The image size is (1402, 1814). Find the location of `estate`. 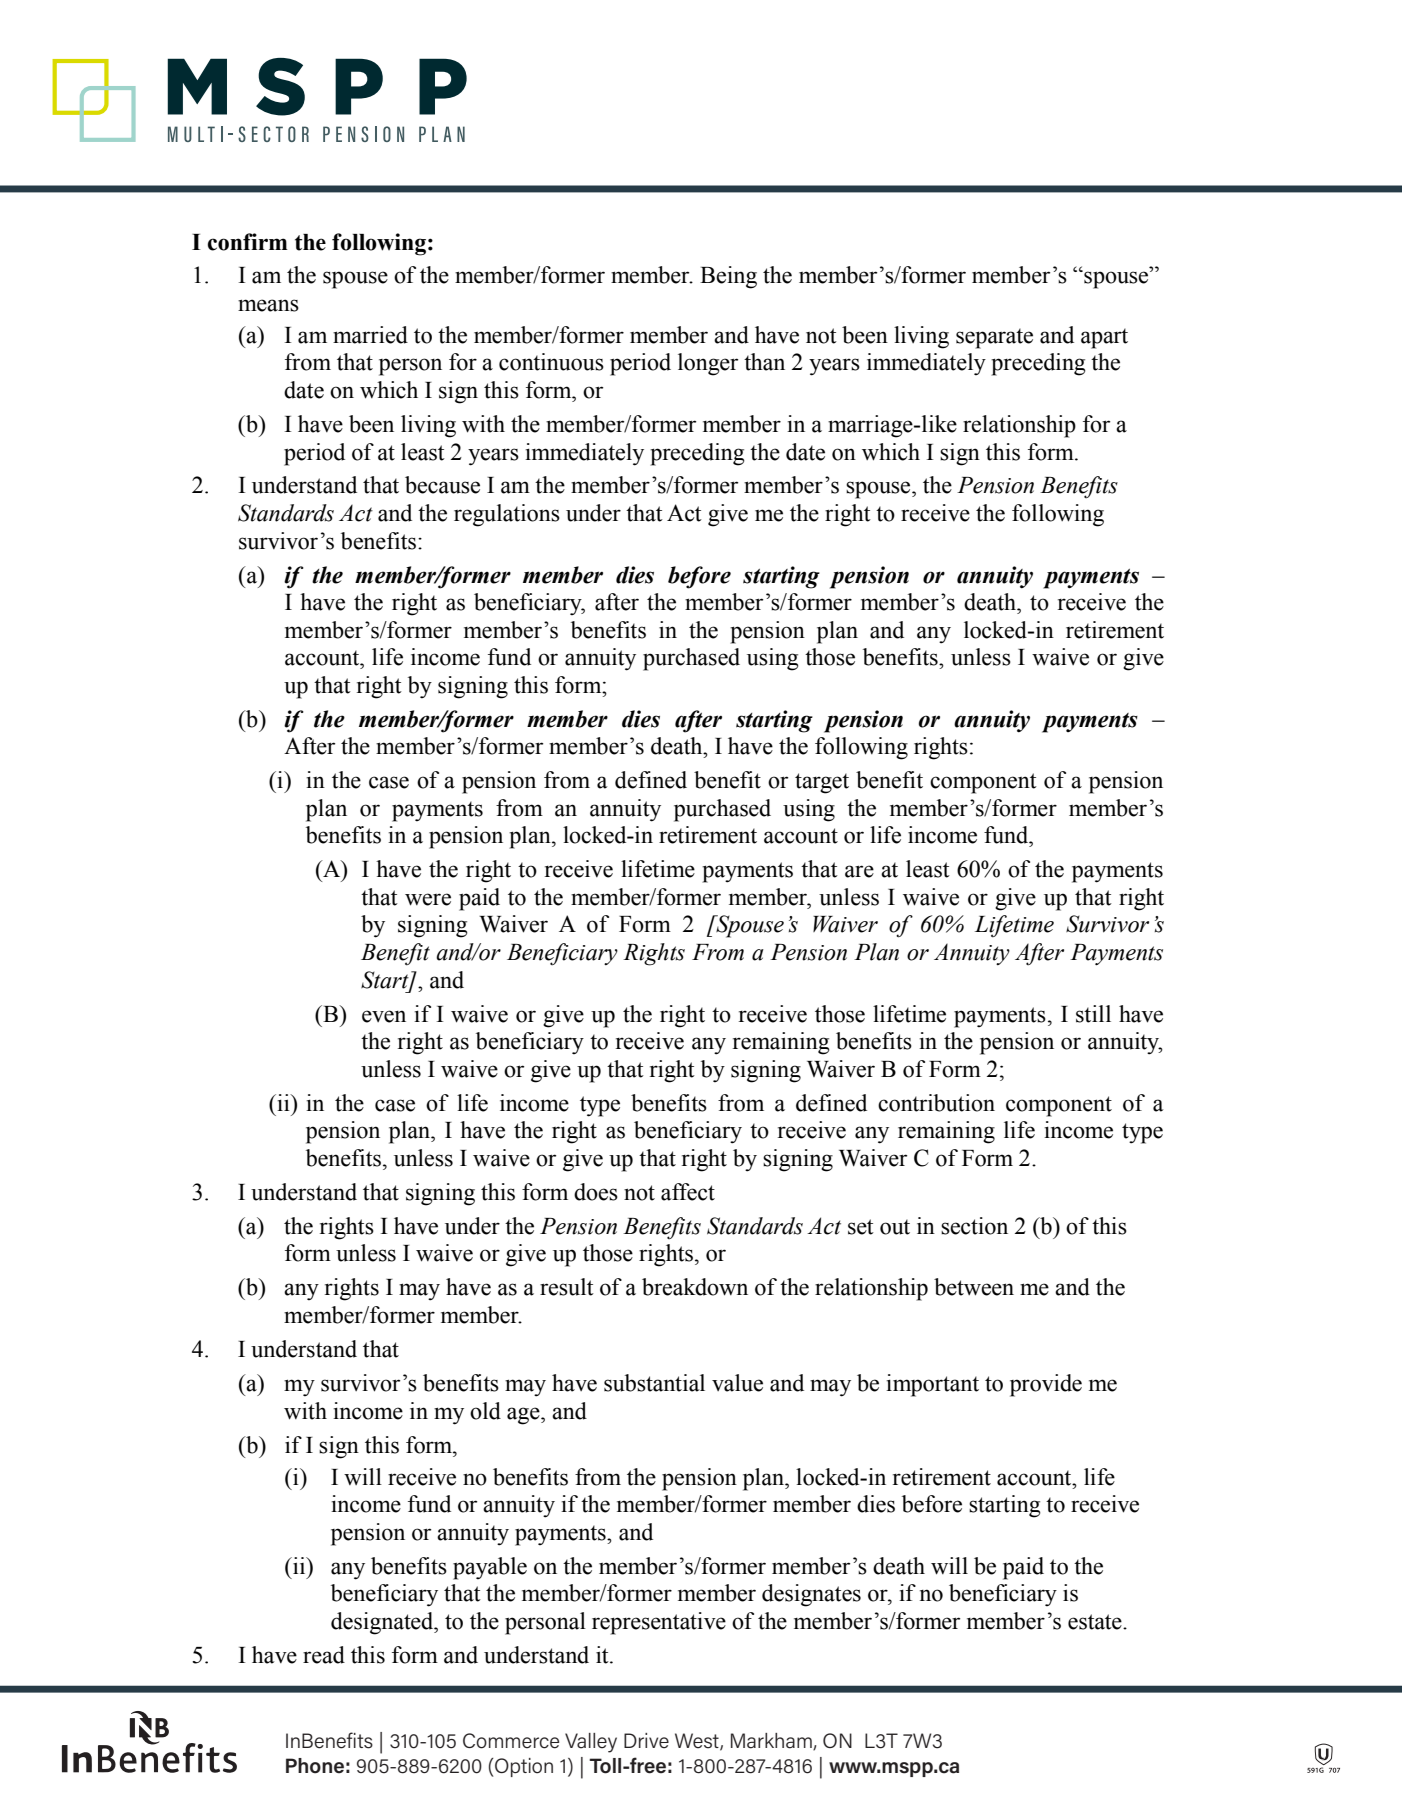

estate is located at coordinates (1096, 1622).
